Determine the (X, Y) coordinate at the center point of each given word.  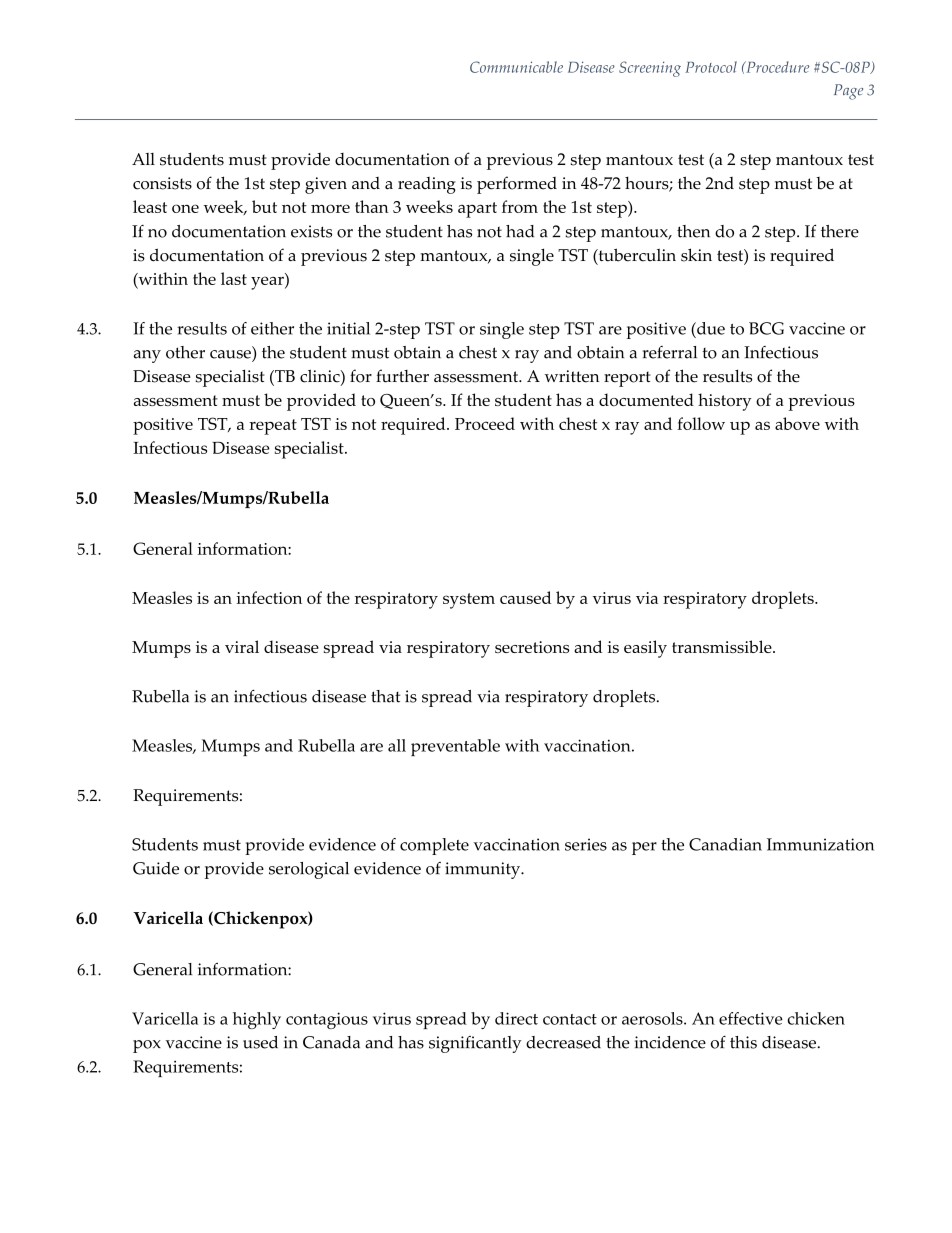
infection (269, 597)
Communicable (516, 67)
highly (257, 1020)
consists (162, 183)
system (469, 601)
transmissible (723, 646)
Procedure (776, 67)
